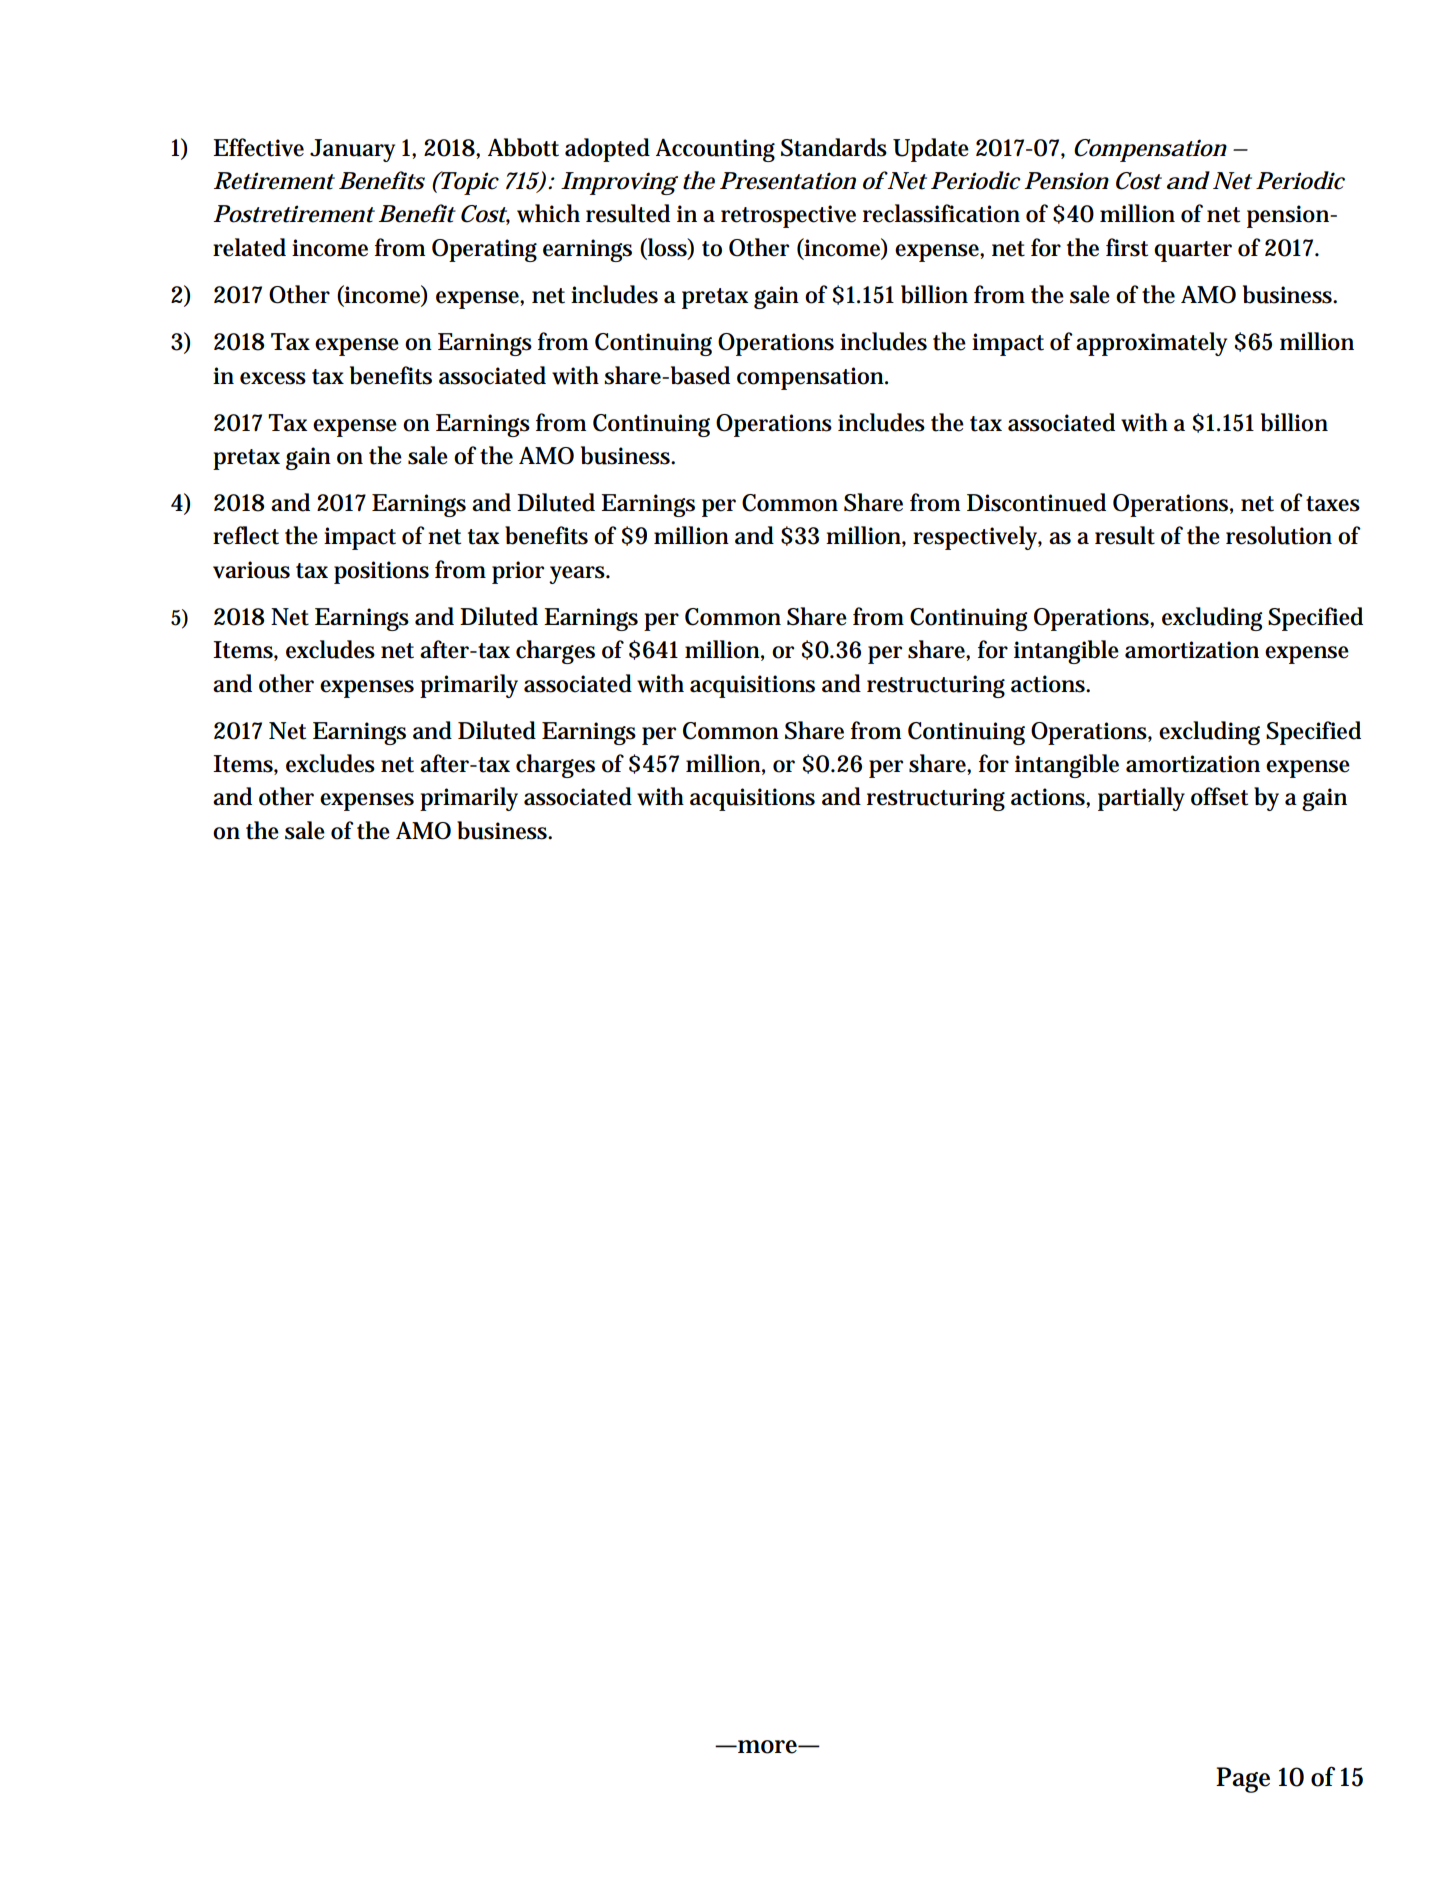 This image has height=1877, width=1450. What do you see at coordinates (1219, 796) in the image?
I see `offset` at bounding box center [1219, 796].
